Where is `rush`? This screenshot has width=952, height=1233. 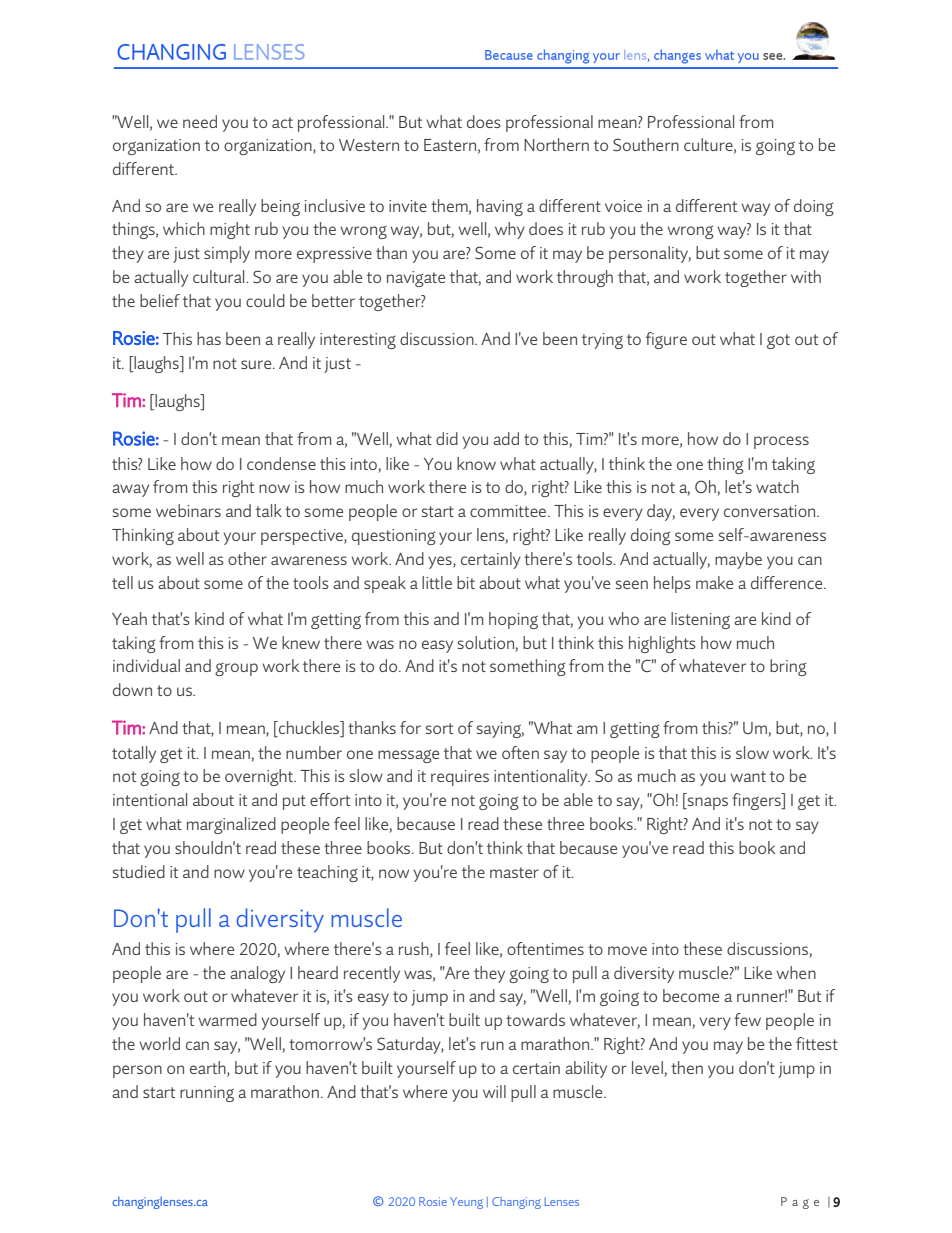
rush is located at coordinates (415, 949).
